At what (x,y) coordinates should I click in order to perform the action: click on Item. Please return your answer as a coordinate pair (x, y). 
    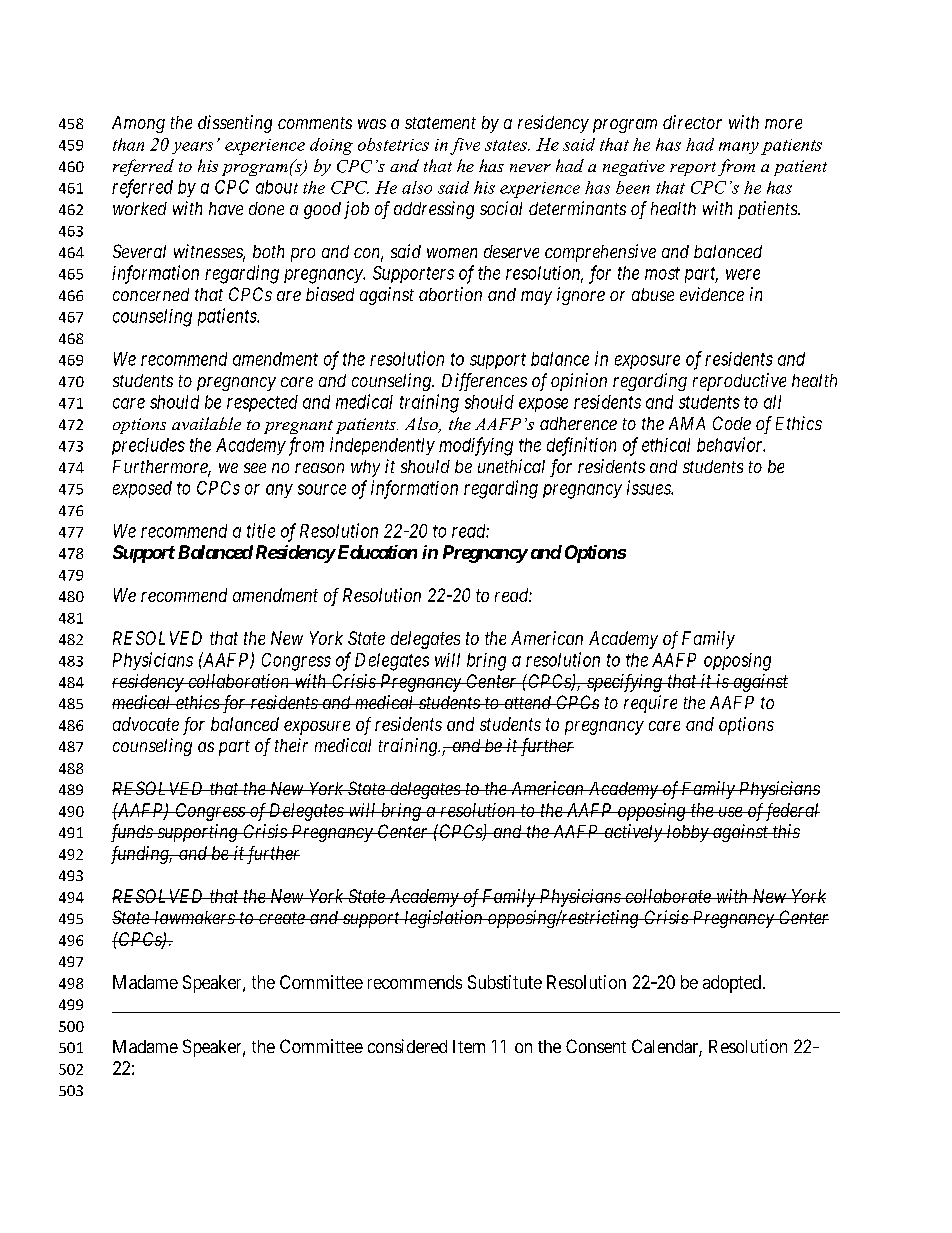
    Looking at the image, I should click on (469, 1046).
